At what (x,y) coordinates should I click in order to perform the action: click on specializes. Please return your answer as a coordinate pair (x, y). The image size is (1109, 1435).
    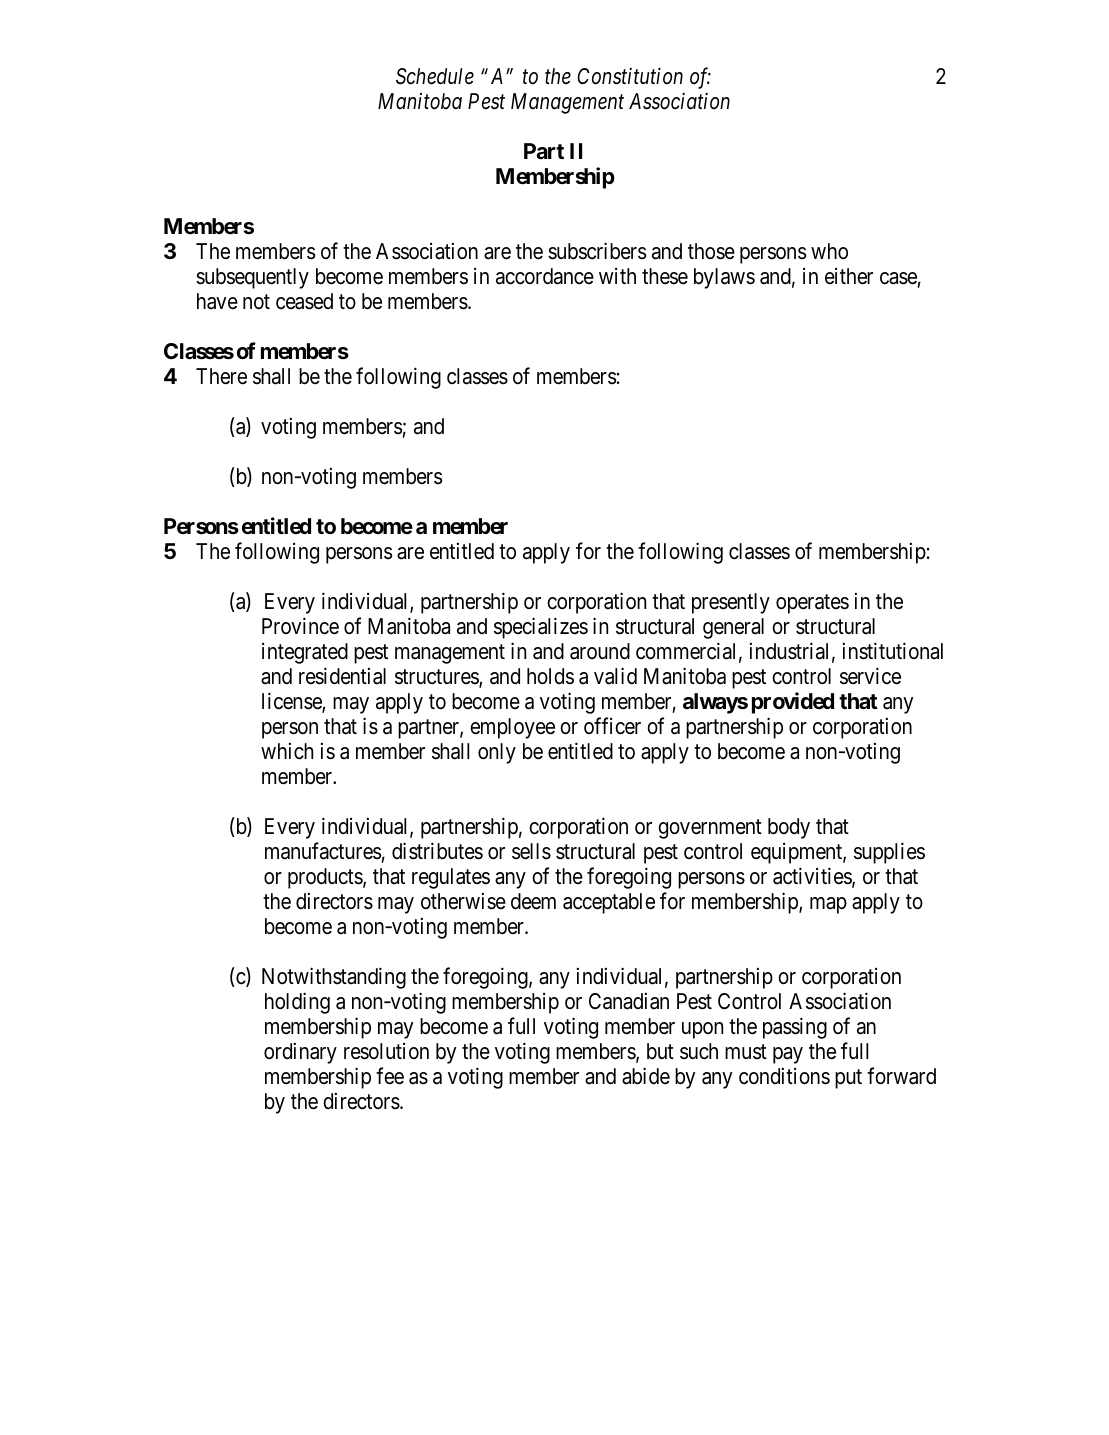
    Looking at the image, I should click on (541, 628).
